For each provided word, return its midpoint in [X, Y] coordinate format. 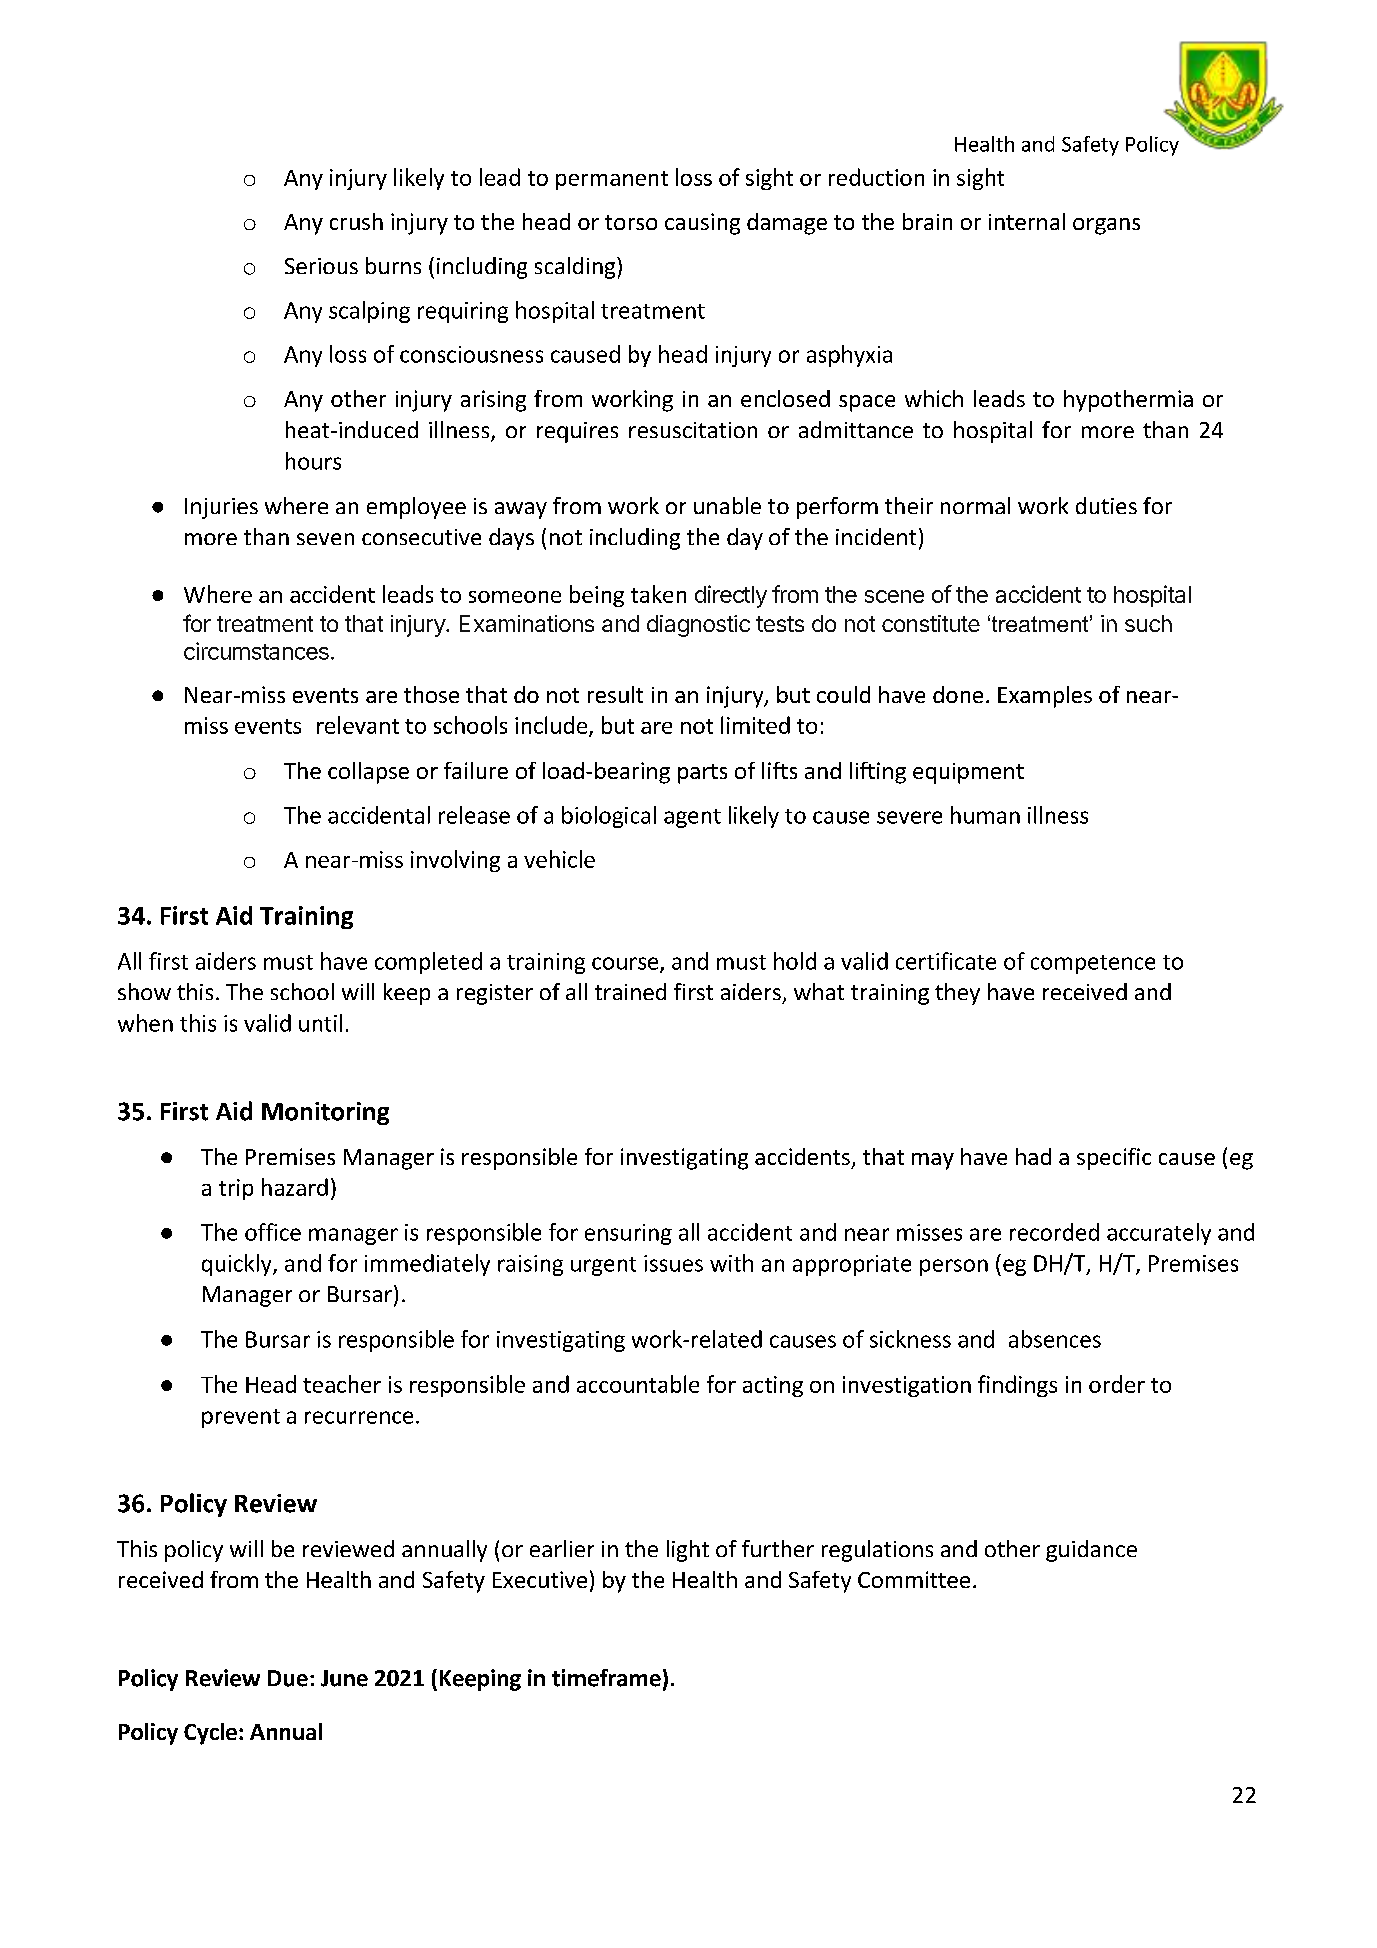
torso [631, 222]
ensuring [628, 1234]
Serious [321, 266]
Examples [1045, 697]
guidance [1091, 1551]
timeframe [606, 1678]
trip [236, 1189]
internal [1027, 221]
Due [288, 1678]
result [615, 694]
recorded [1054, 1232]
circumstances [256, 651]
